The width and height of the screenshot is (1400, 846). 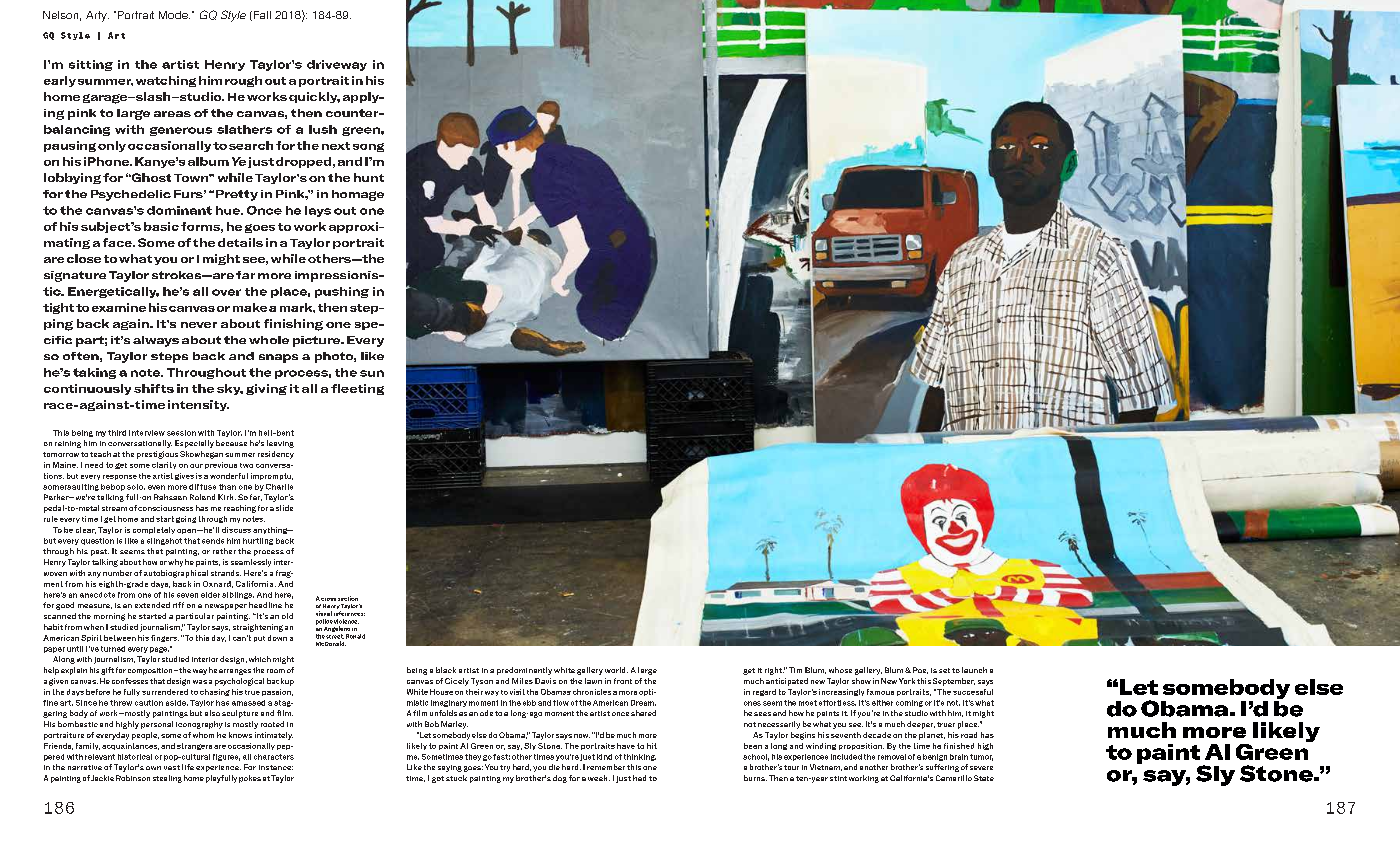 I want to click on song, so click(x=368, y=147).
